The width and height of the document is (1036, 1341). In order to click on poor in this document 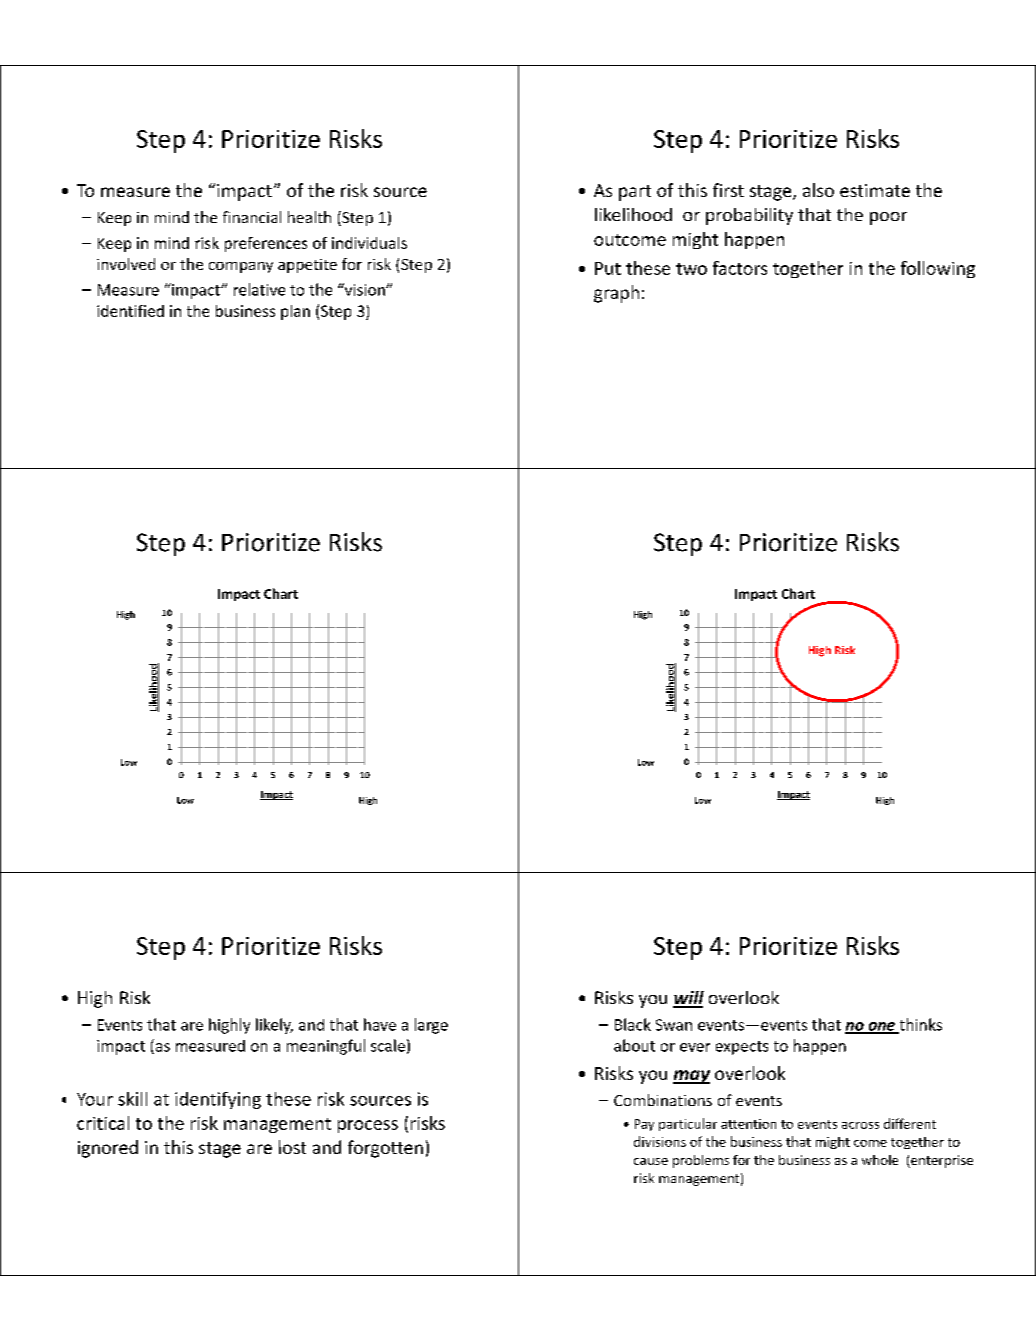, I will do `click(888, 218)`.
